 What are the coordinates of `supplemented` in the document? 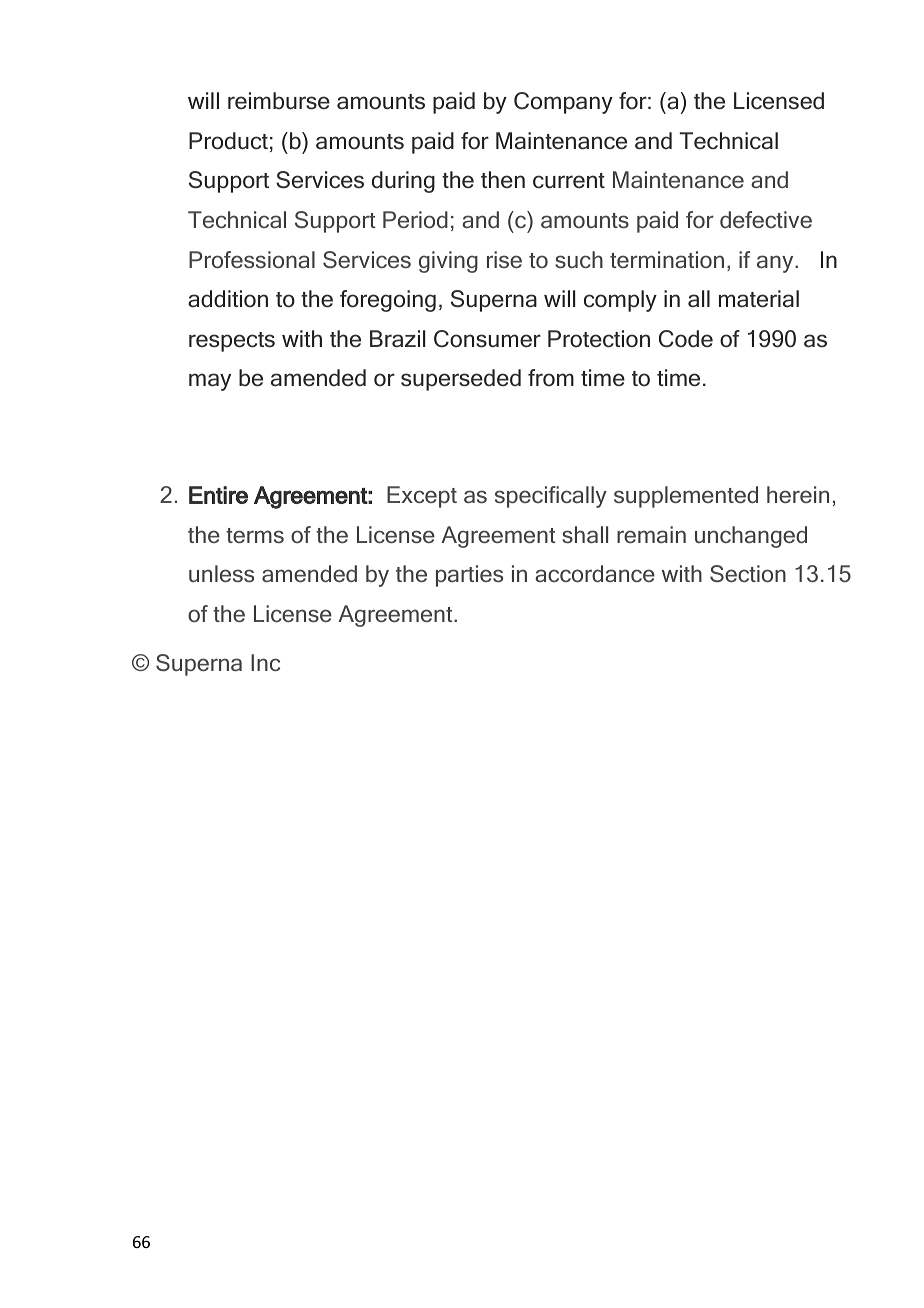 It's located at (686, 497).
